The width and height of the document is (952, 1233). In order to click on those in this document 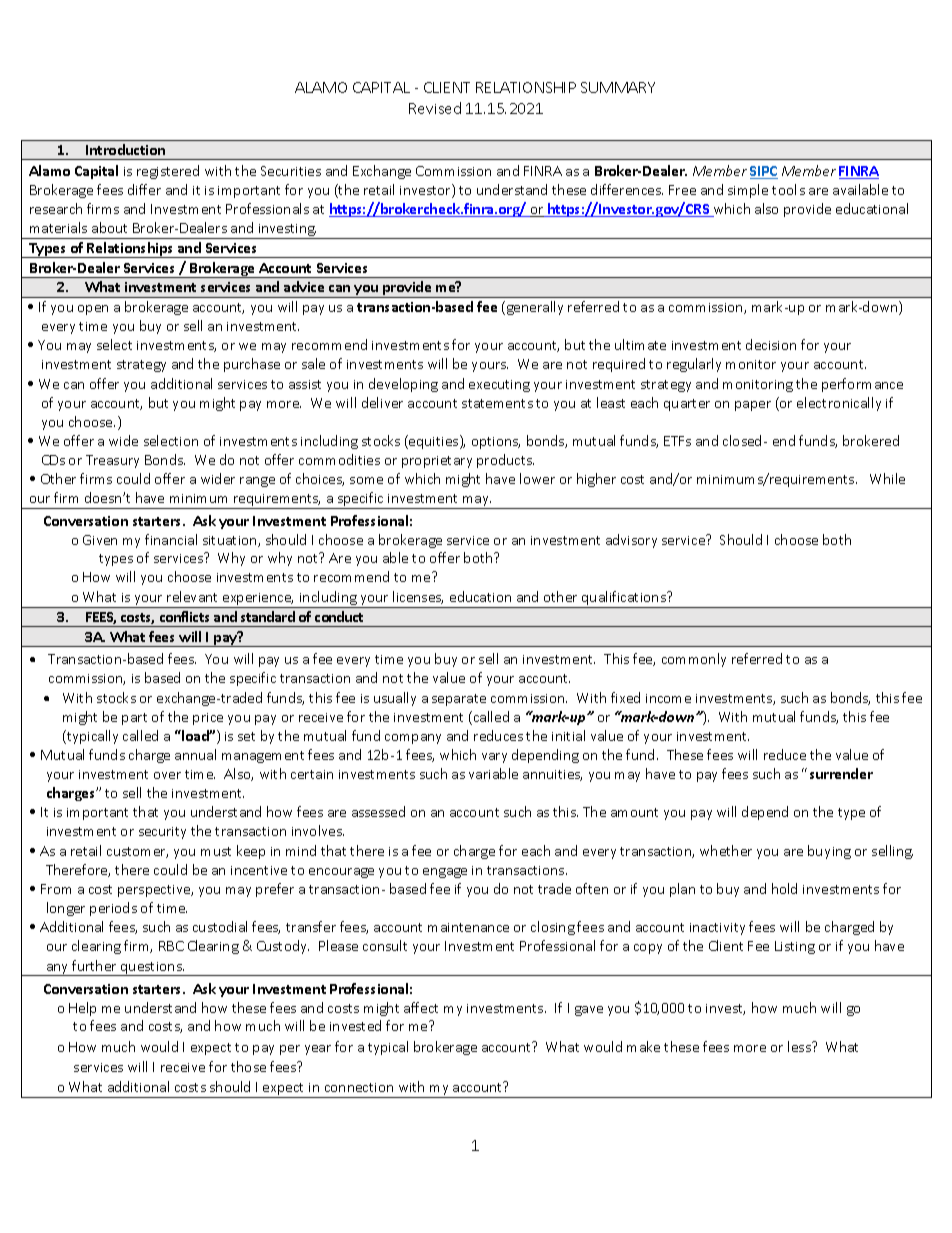, I will do `click(248, 1066)`.
